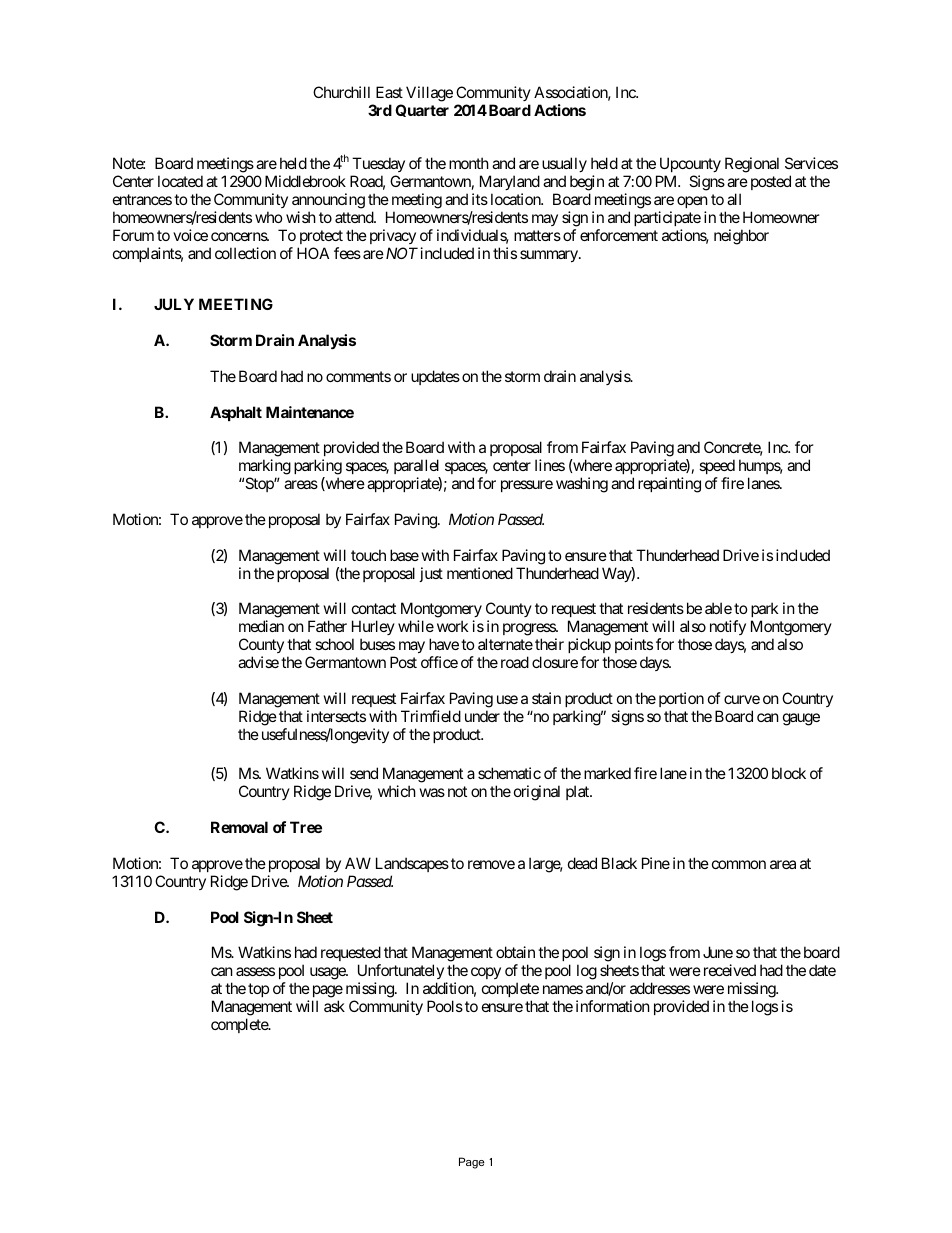 This screenshot has width=952, height=1233. Describe the element at coordinates (681, 699) in the screenshot. I see `portion` at that location.
